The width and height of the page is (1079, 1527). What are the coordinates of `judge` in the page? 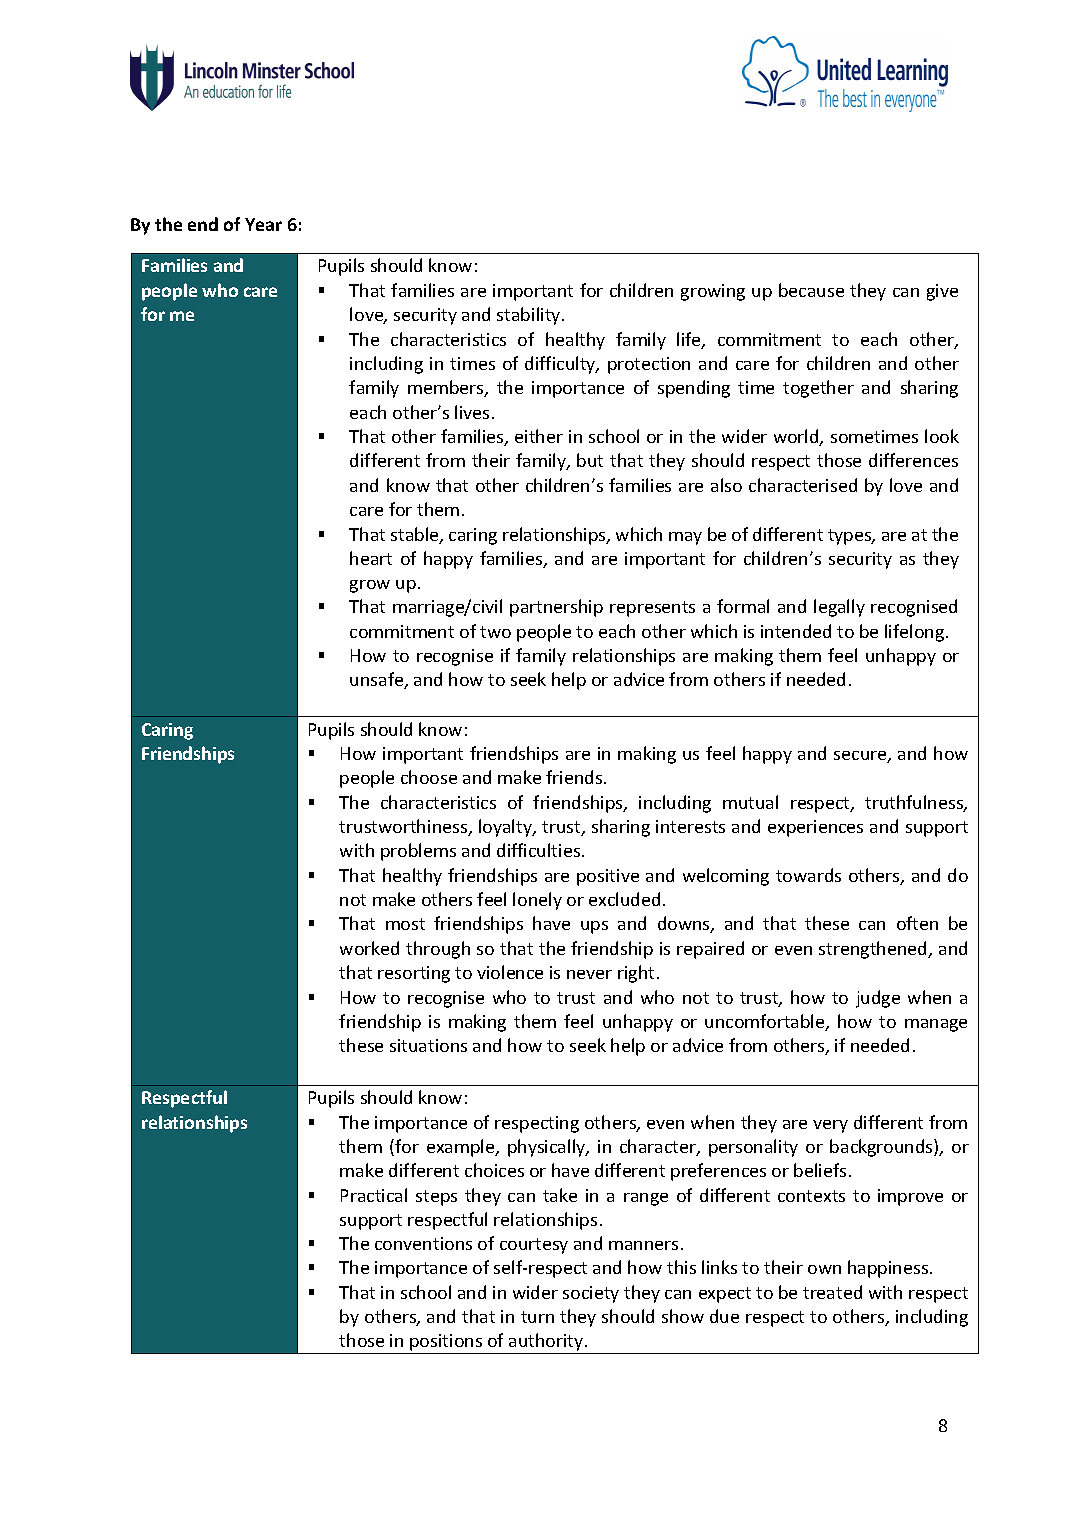 It's located at (878, 999).
